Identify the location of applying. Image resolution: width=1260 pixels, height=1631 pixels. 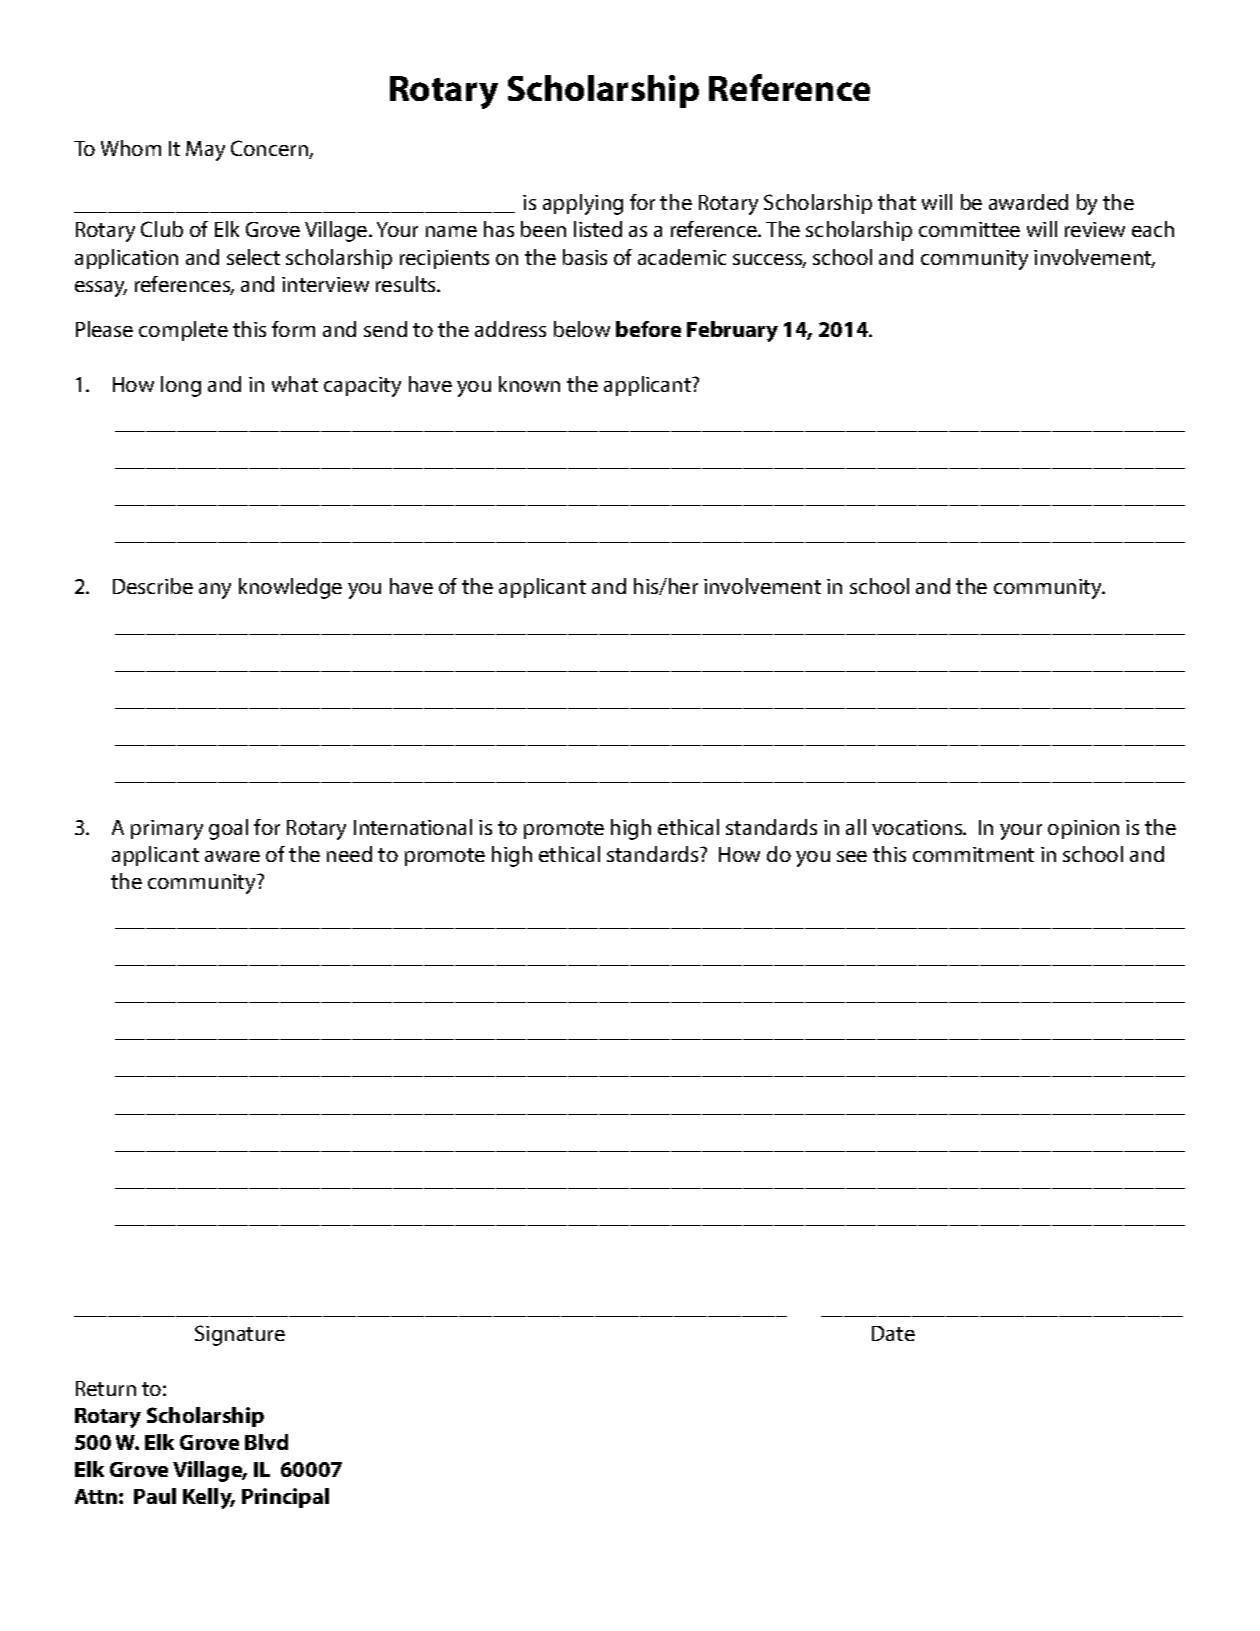
(583, 204).
